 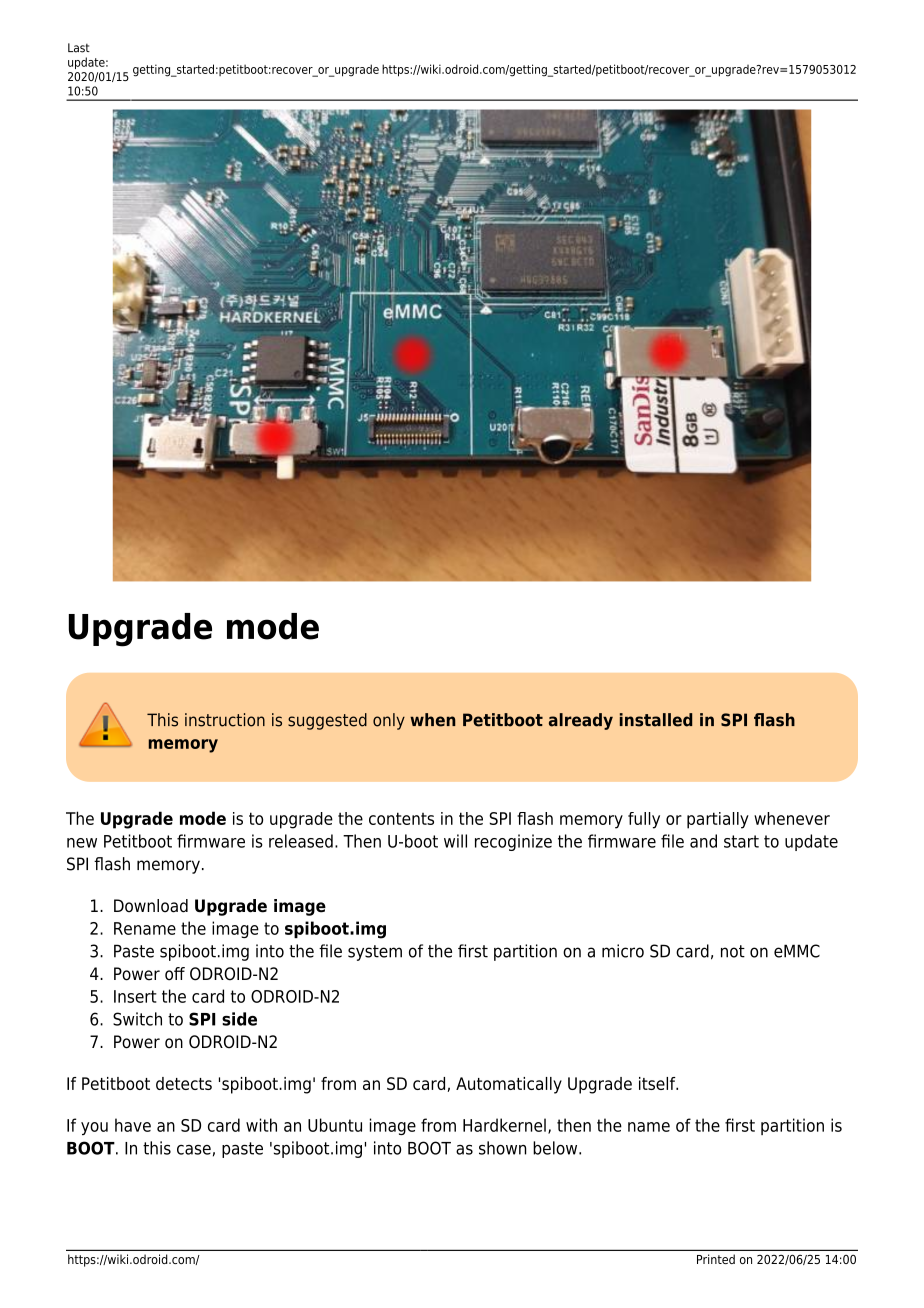 What do you see at coordinates (656, 720) in the screenshot?
I see `installed` at bounding box center [656, 720].
